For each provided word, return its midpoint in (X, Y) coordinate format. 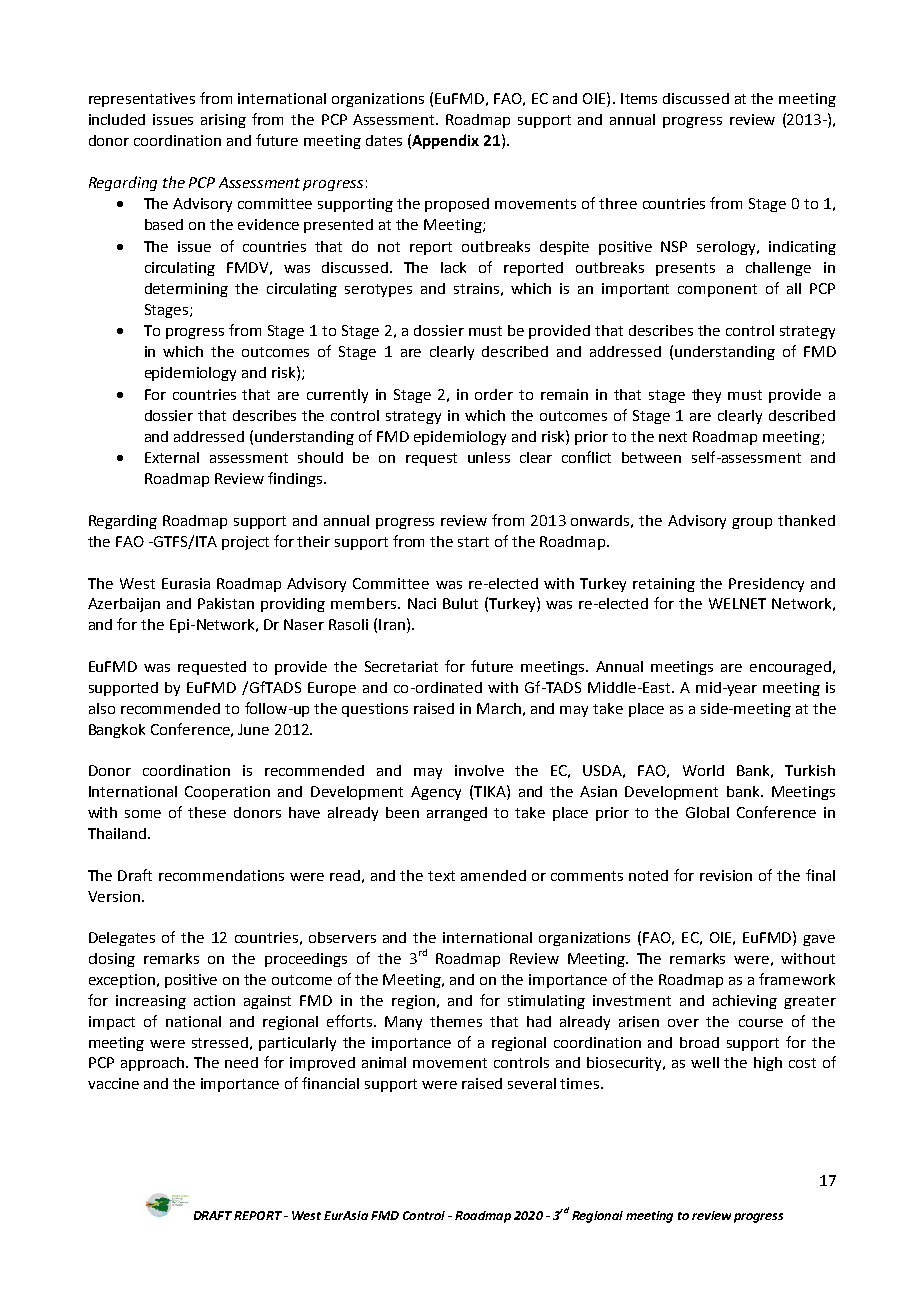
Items (639, 98)
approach (152, 1064)
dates (384, 140)
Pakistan (226, 603)
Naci (422, 603)
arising (223, 121)
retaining (664, 585)
